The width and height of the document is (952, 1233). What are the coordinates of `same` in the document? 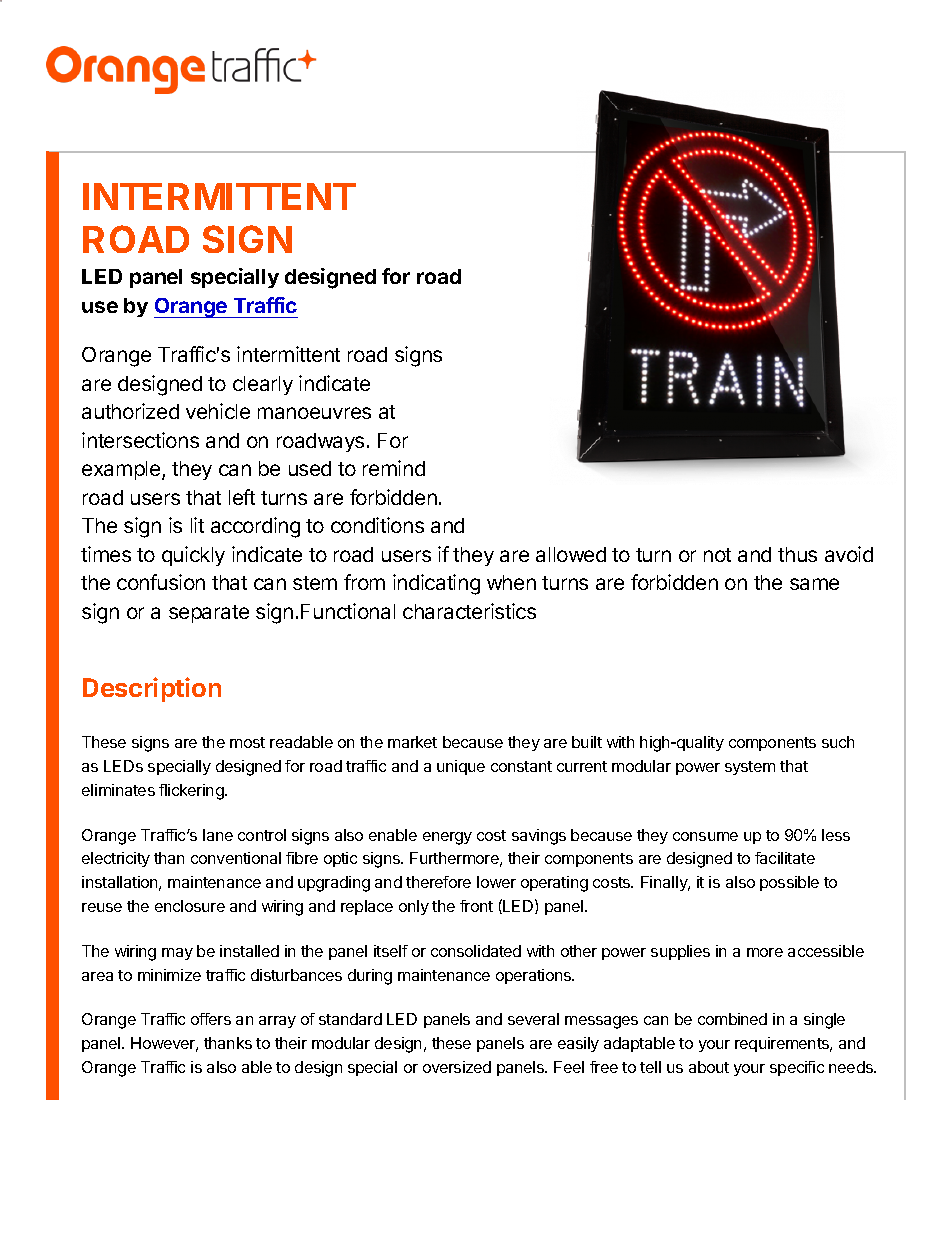 It's located at (814, 584).
